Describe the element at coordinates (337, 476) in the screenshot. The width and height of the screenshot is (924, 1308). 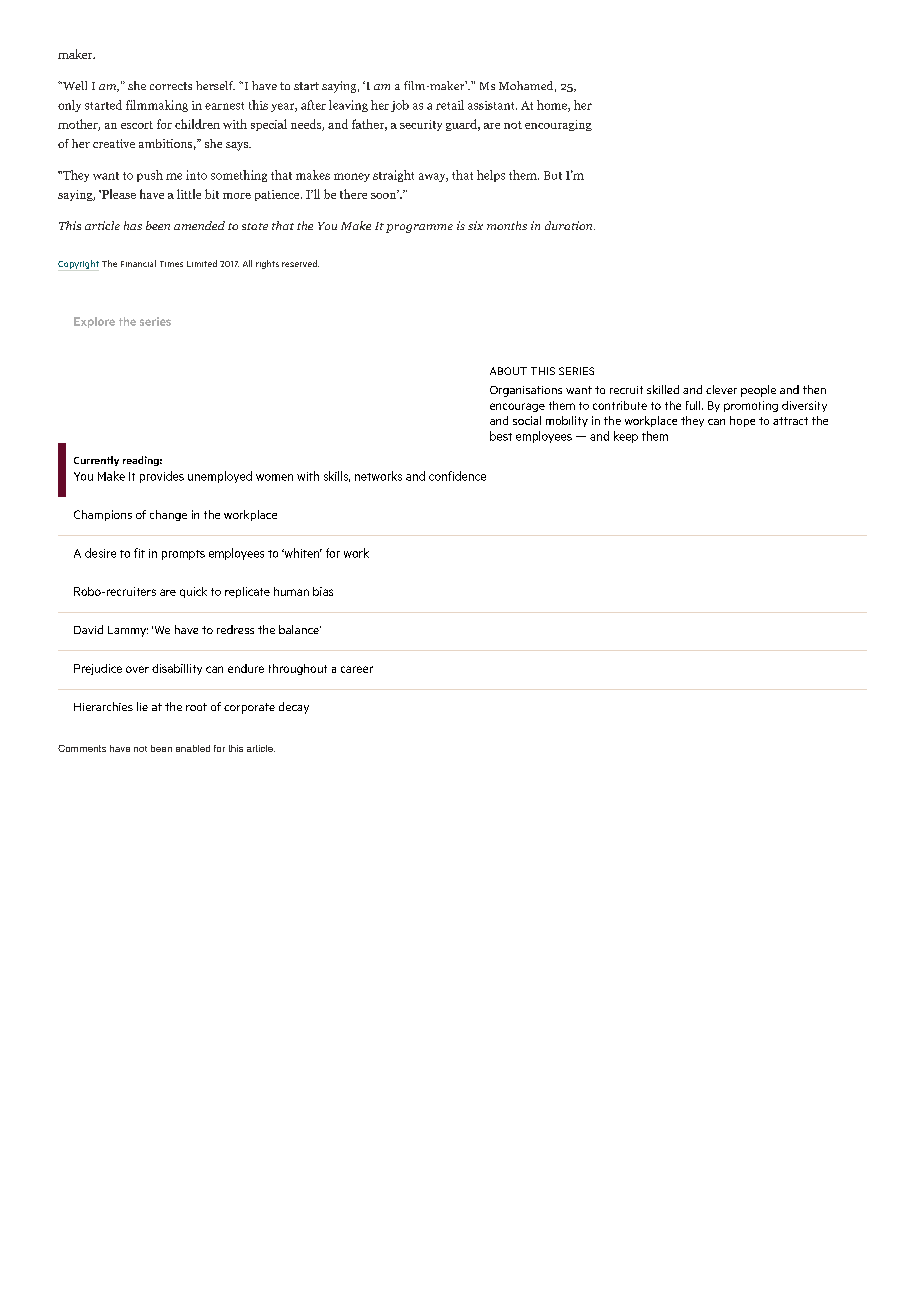
I see `skills` at that location.
